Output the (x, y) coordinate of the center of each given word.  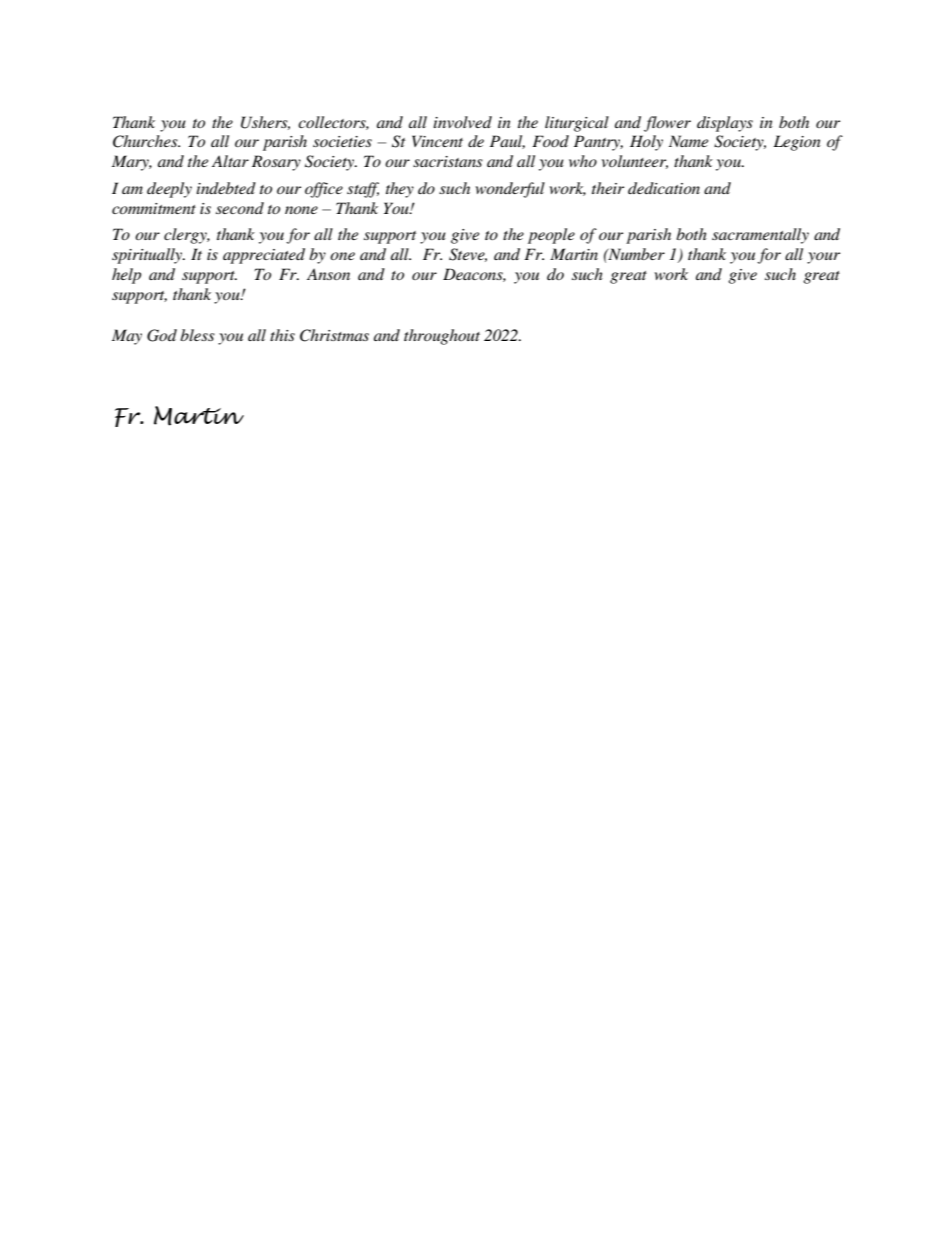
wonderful (510, 190)
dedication (664, 188)
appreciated (264, 256)
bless (197, 335)
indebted (226, 188)
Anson (328, 274)
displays (725, 124)
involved (462, 122)
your (823, 258)
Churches (146, 141)
